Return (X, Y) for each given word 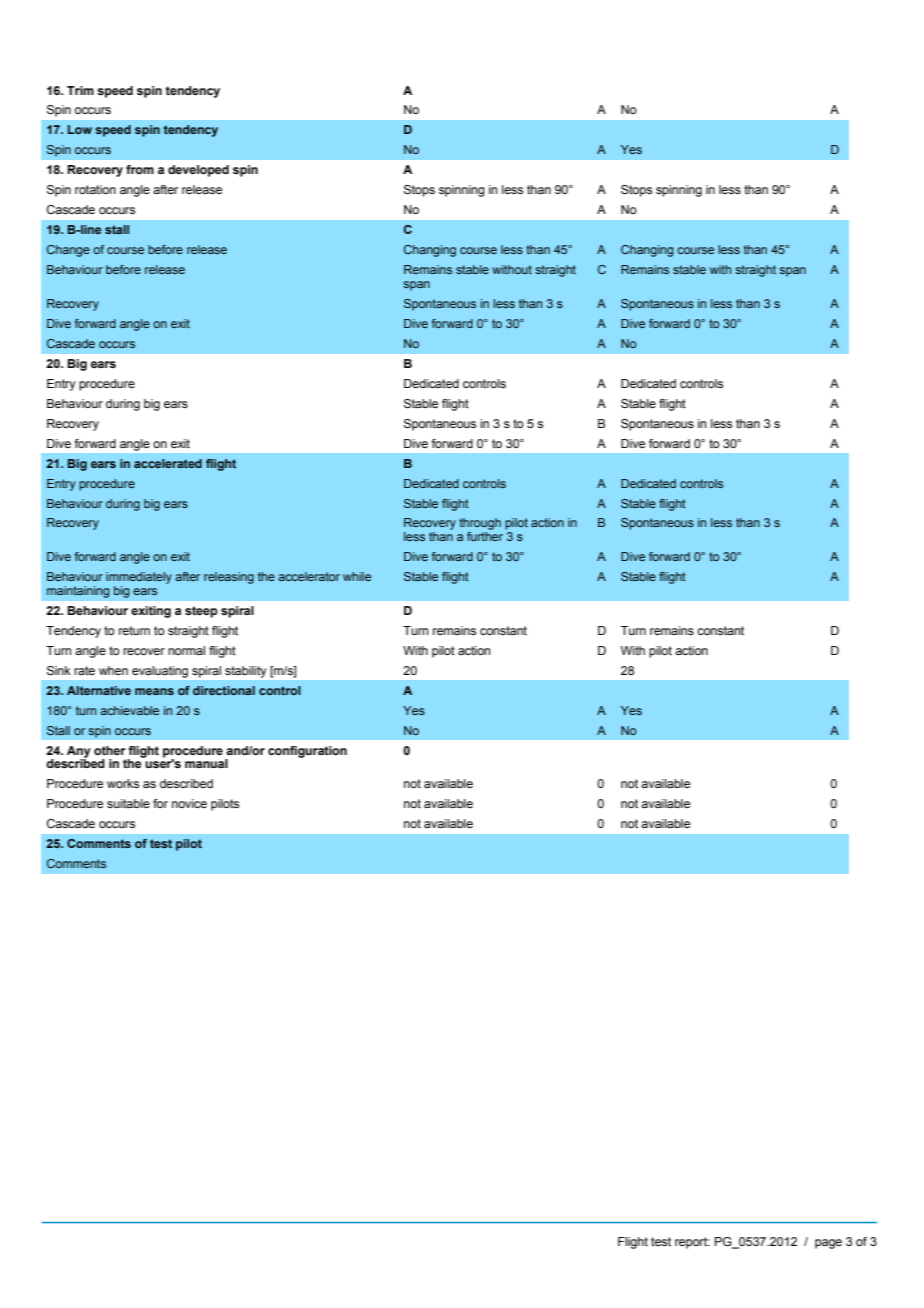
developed (198, 171)
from (140, 169)
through (480, 525)
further (485, 536)
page (828, 1244)
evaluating (160, 672)
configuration (307, 752)
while (357, 576)
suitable (128, 803)
